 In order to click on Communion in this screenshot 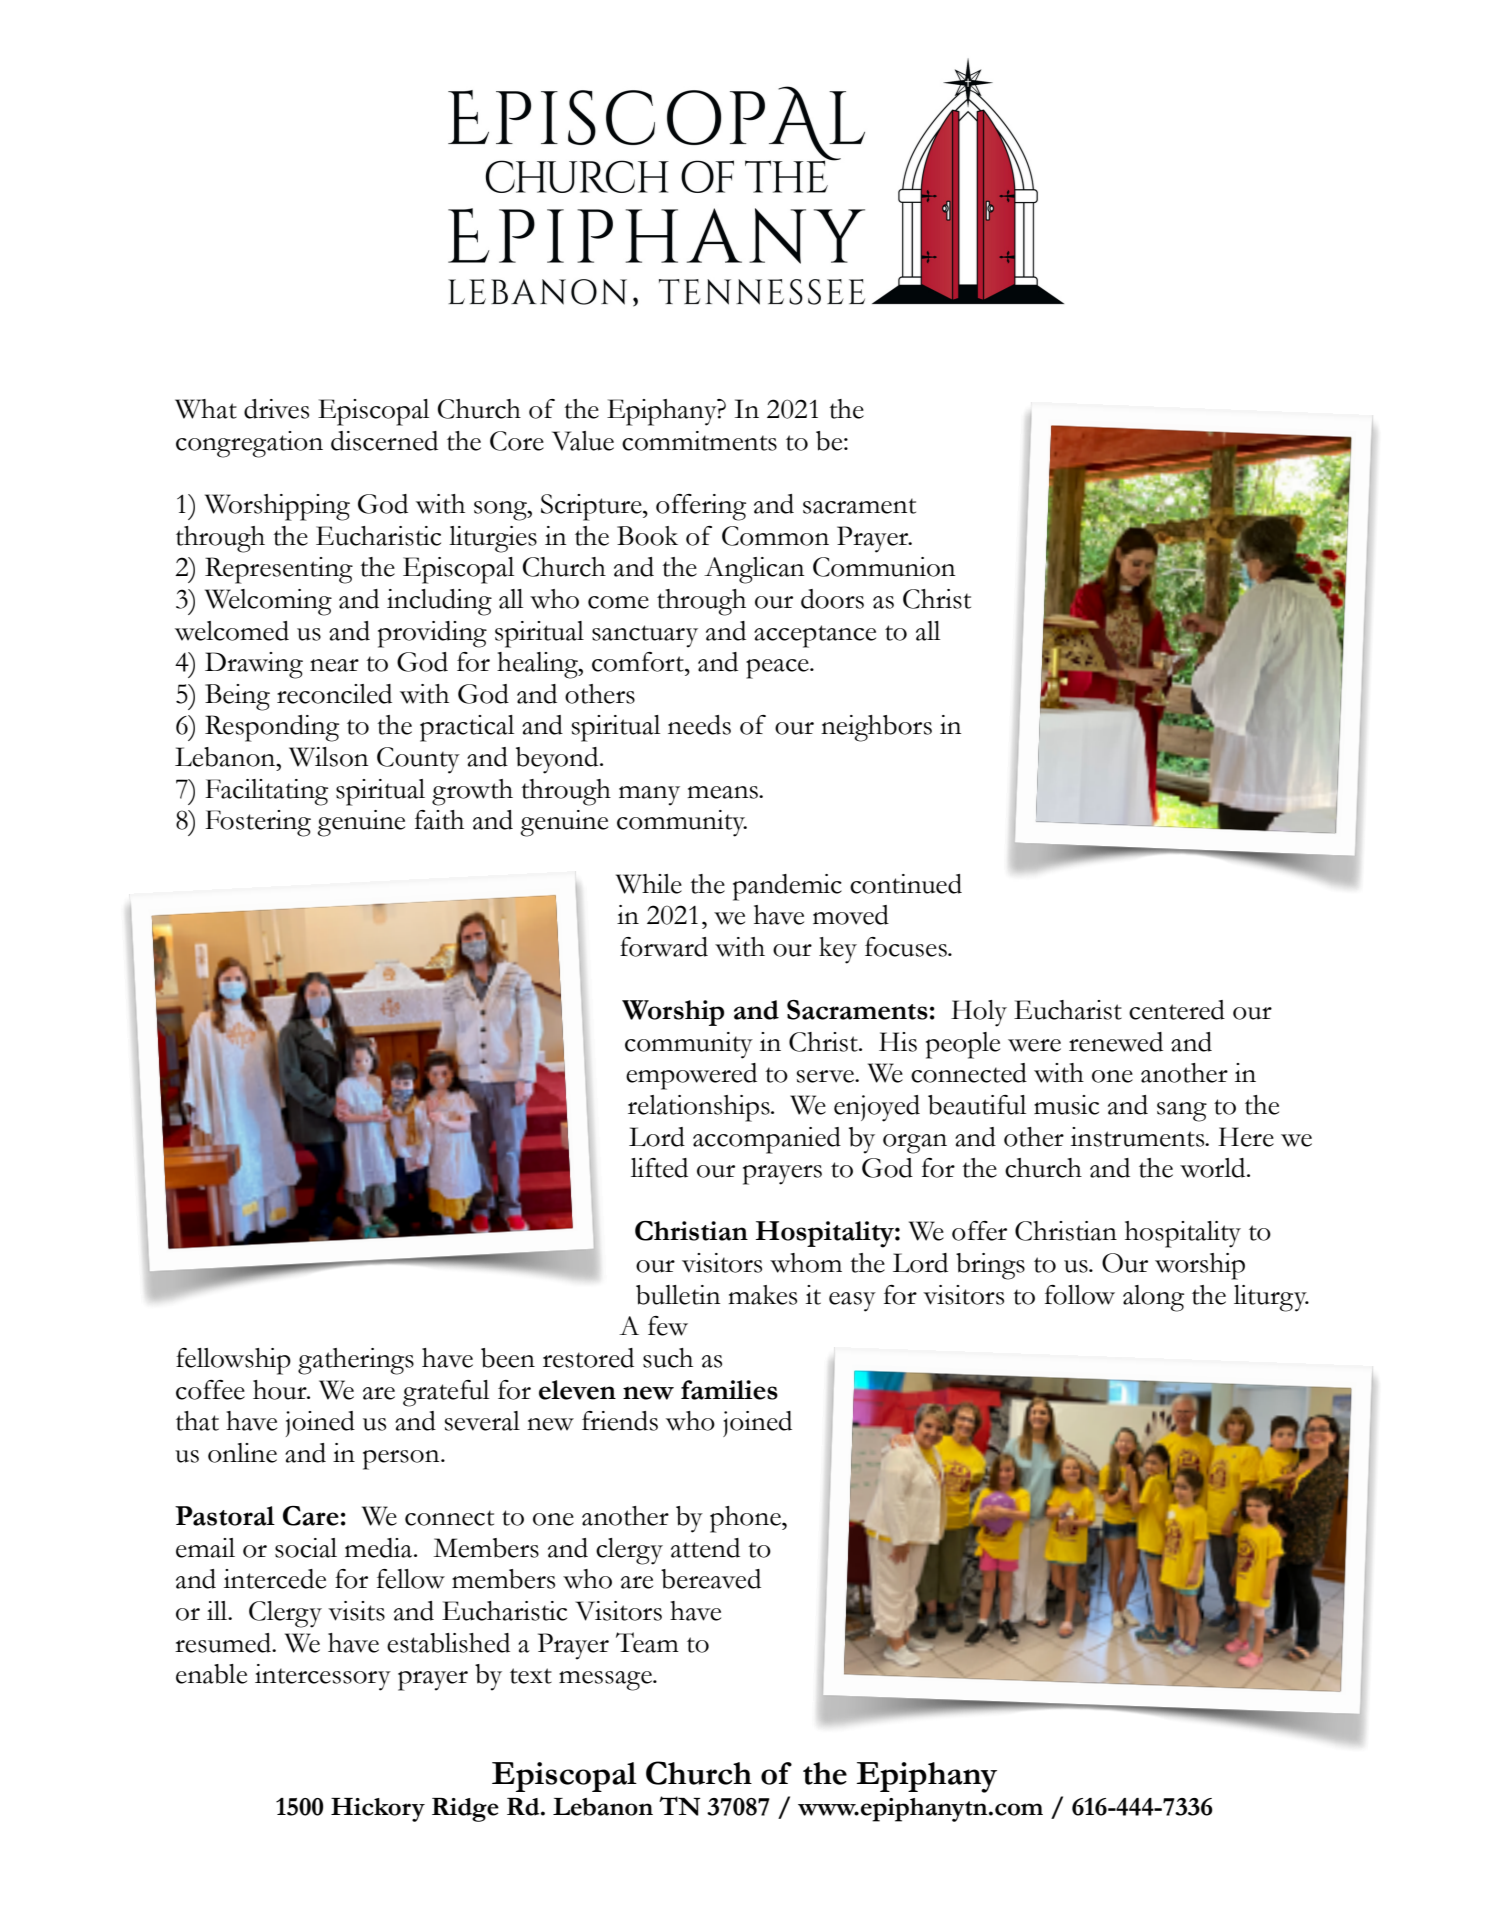, I will do `click(884, 567)`.
